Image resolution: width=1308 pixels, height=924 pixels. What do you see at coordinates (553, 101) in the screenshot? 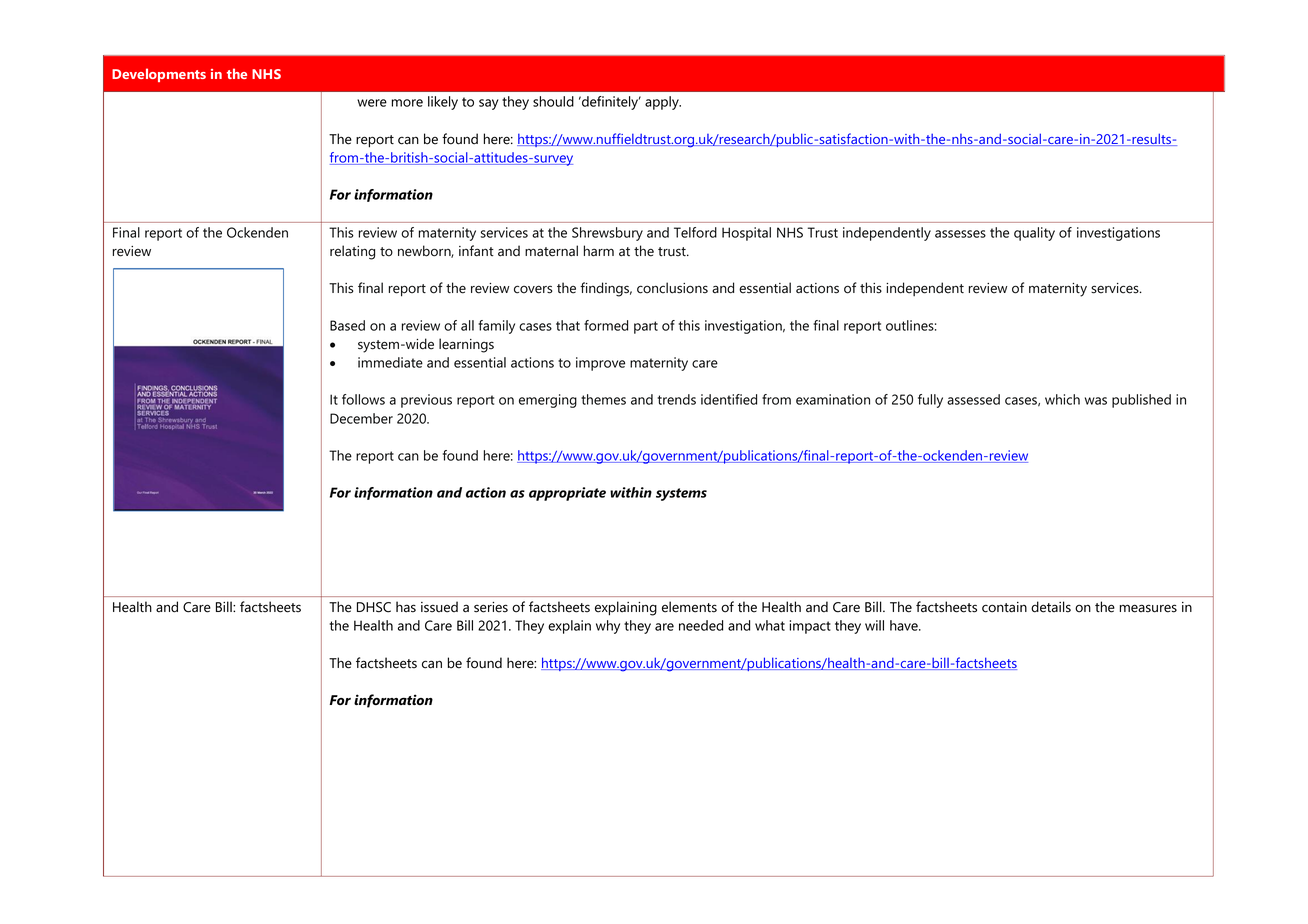
I see `should` at bounding box center [553, 101].
